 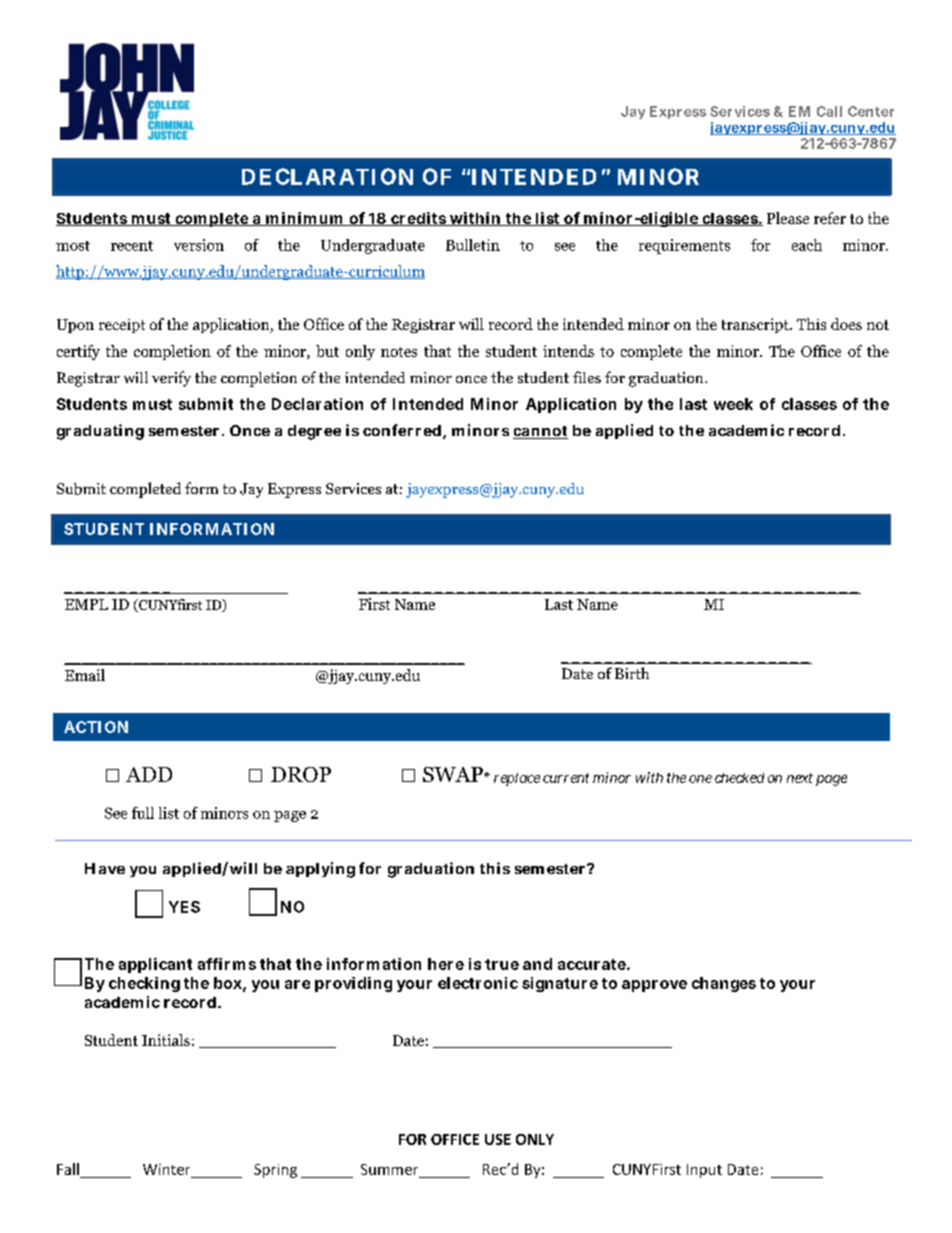 I want to click on next, so click(x=800, y=778).
